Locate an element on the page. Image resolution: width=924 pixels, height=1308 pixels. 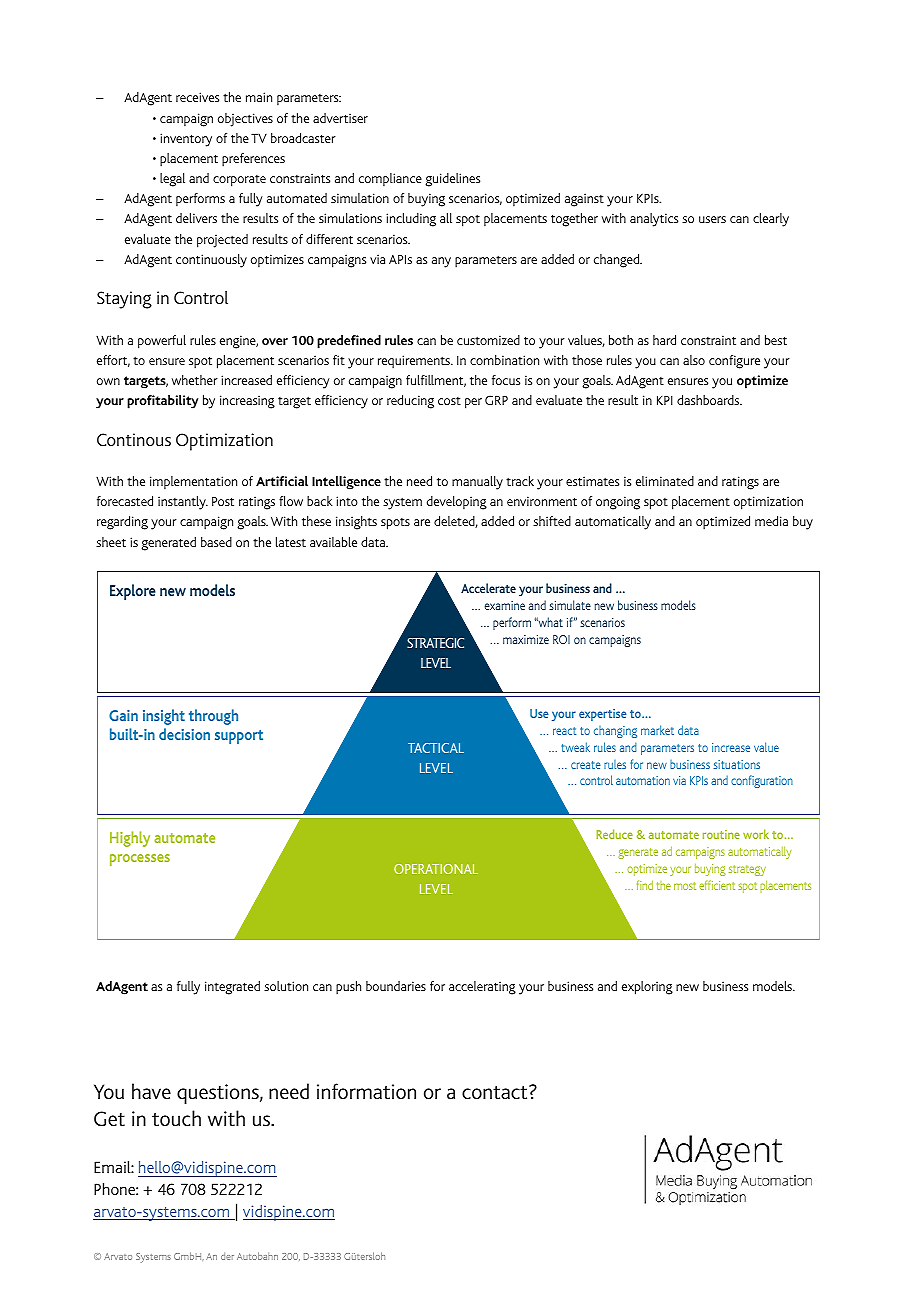
der is located at coordinates (227, 1256).
